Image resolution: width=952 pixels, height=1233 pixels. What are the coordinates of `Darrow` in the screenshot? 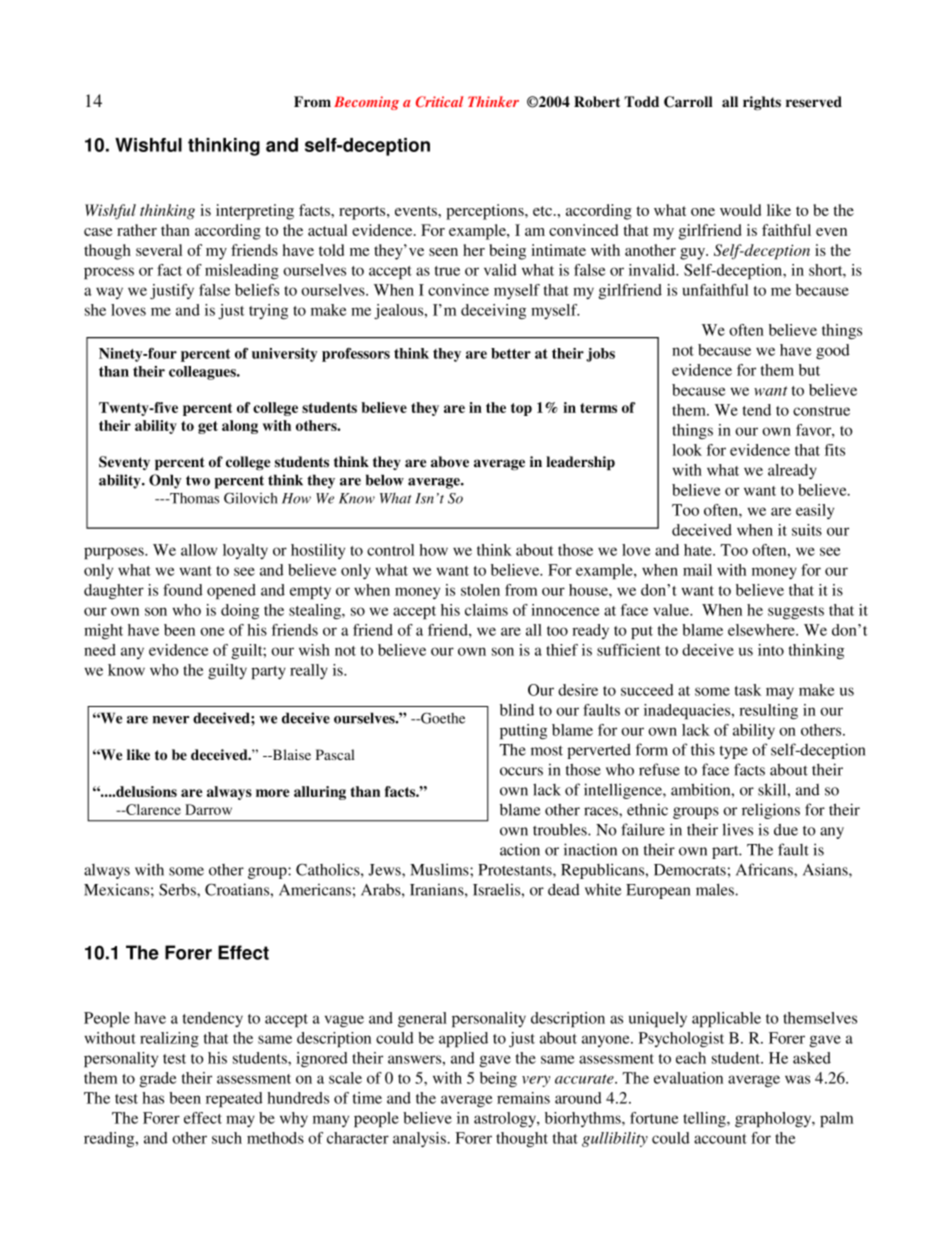 It's located at (208, 809).
